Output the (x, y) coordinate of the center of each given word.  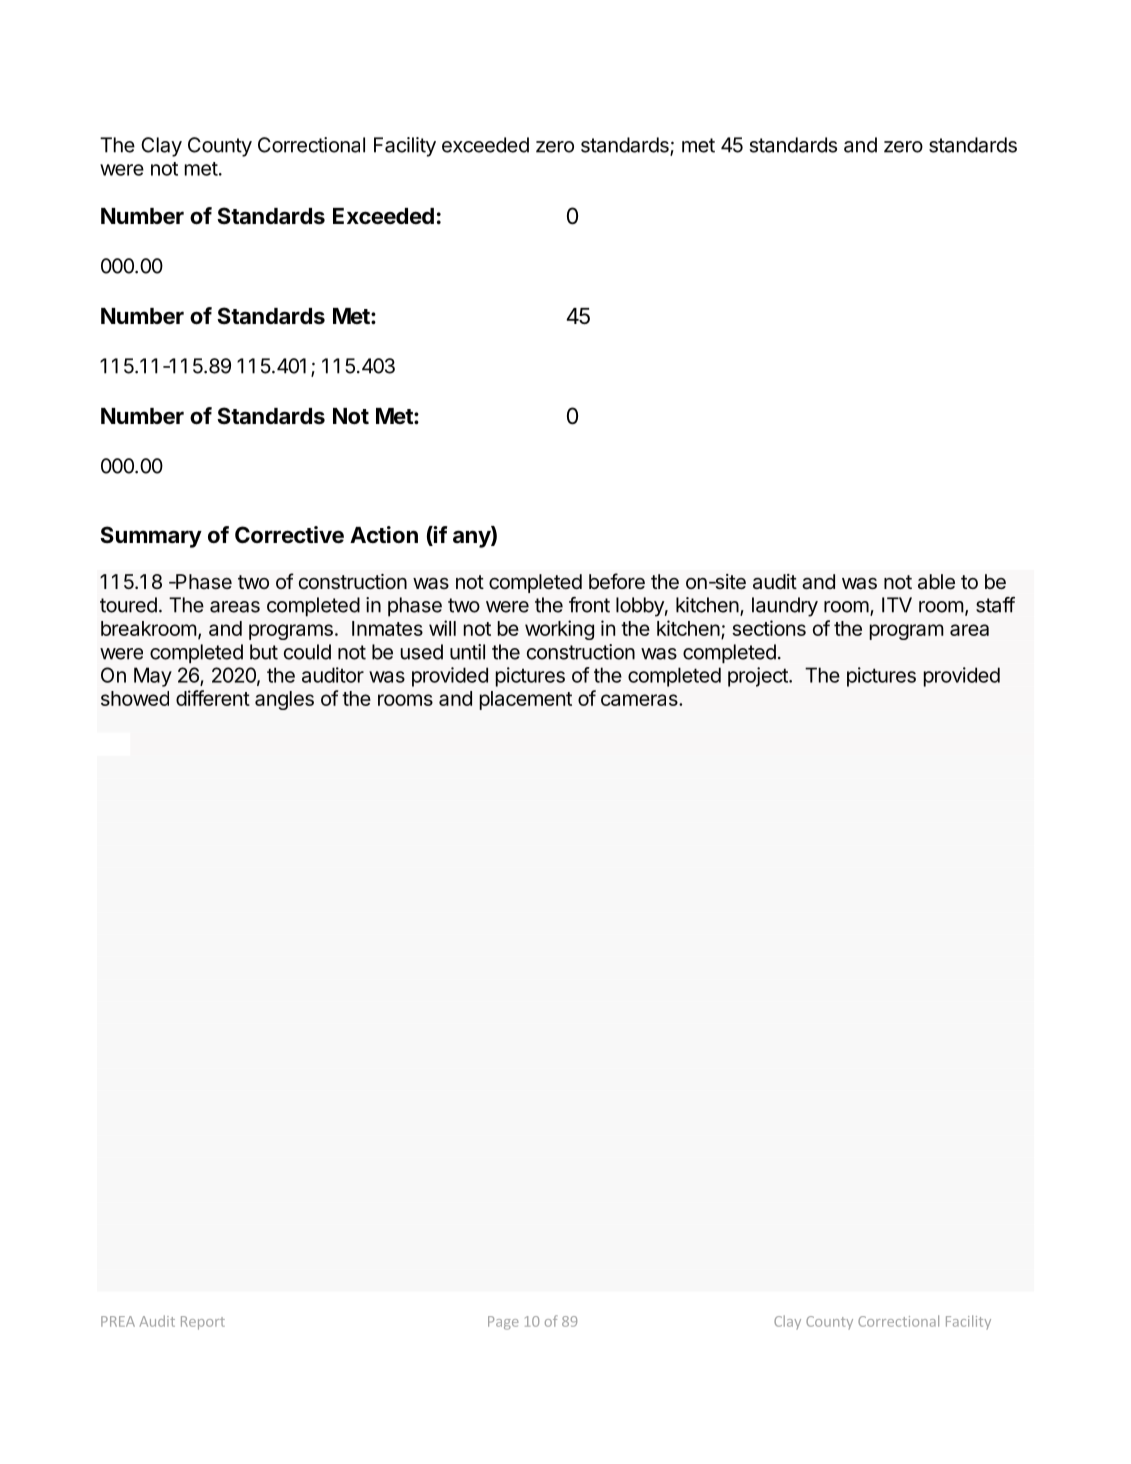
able (936, 582)
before (617, 581)
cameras (640, 700)
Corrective (289, 535)
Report (203, 1323)
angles (284, 700)
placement (526, 700)
